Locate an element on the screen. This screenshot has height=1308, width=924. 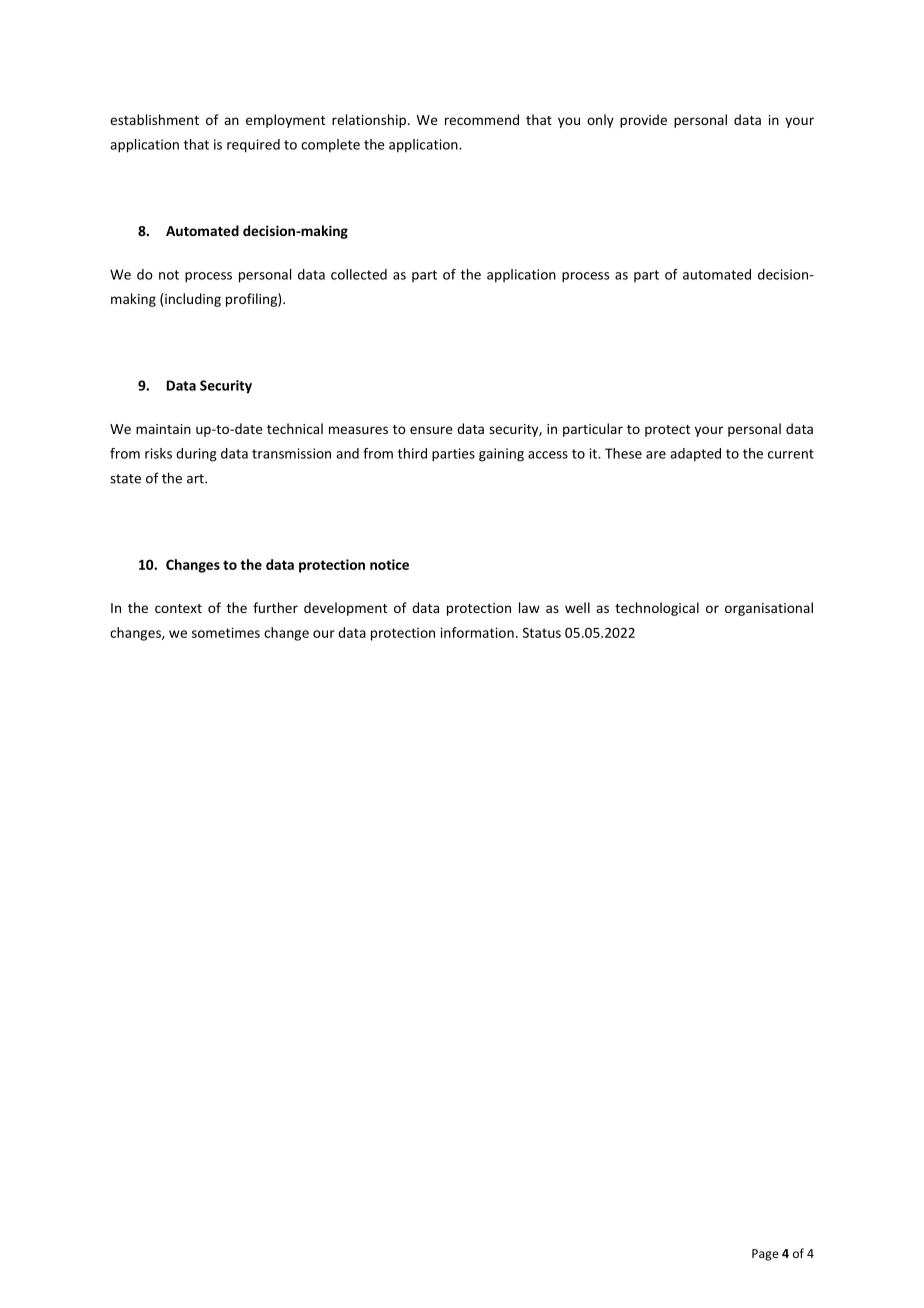
Status is located at coordinates (542, 633).
